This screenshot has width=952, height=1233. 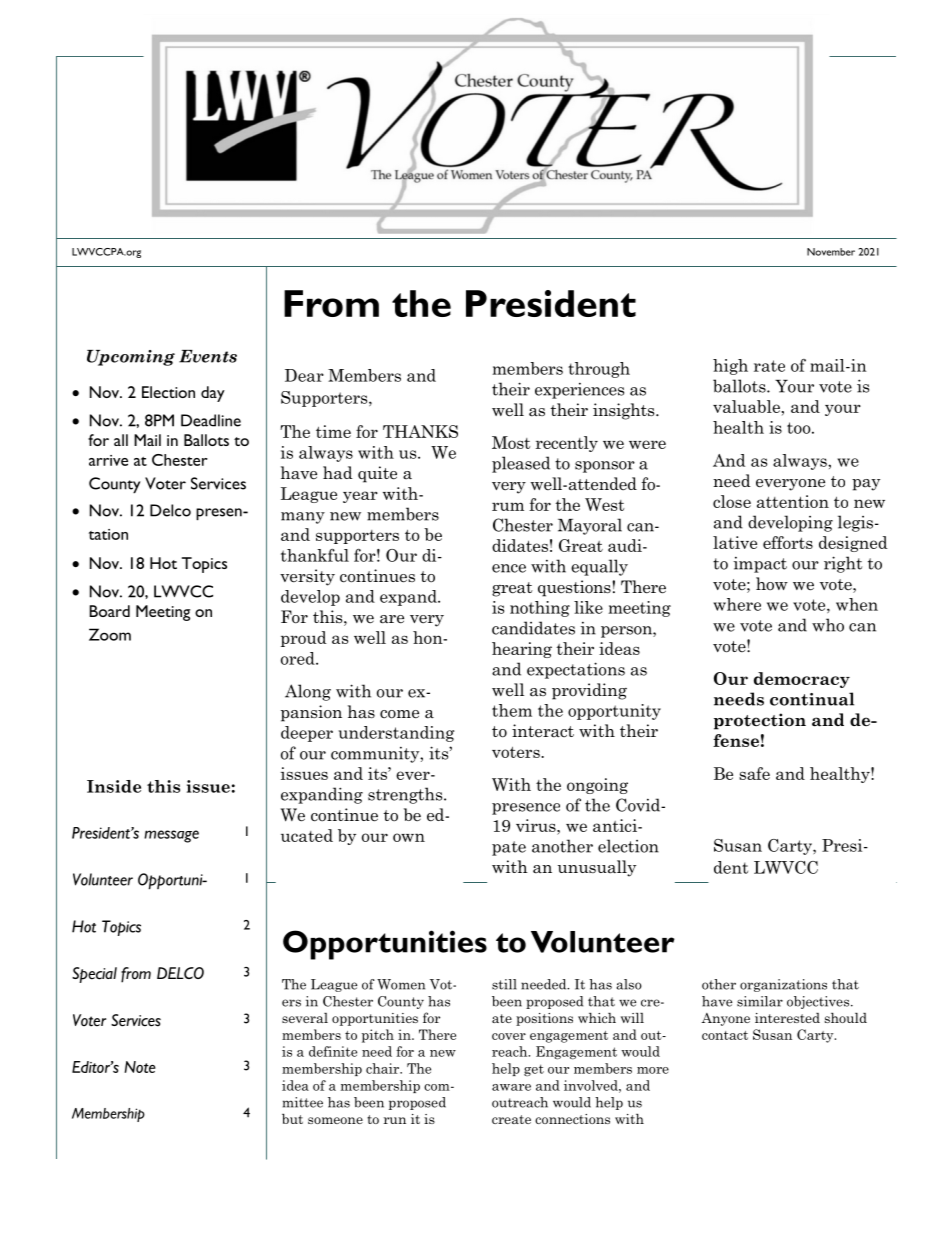 I want to click on message, so click(x=171, y=836).
